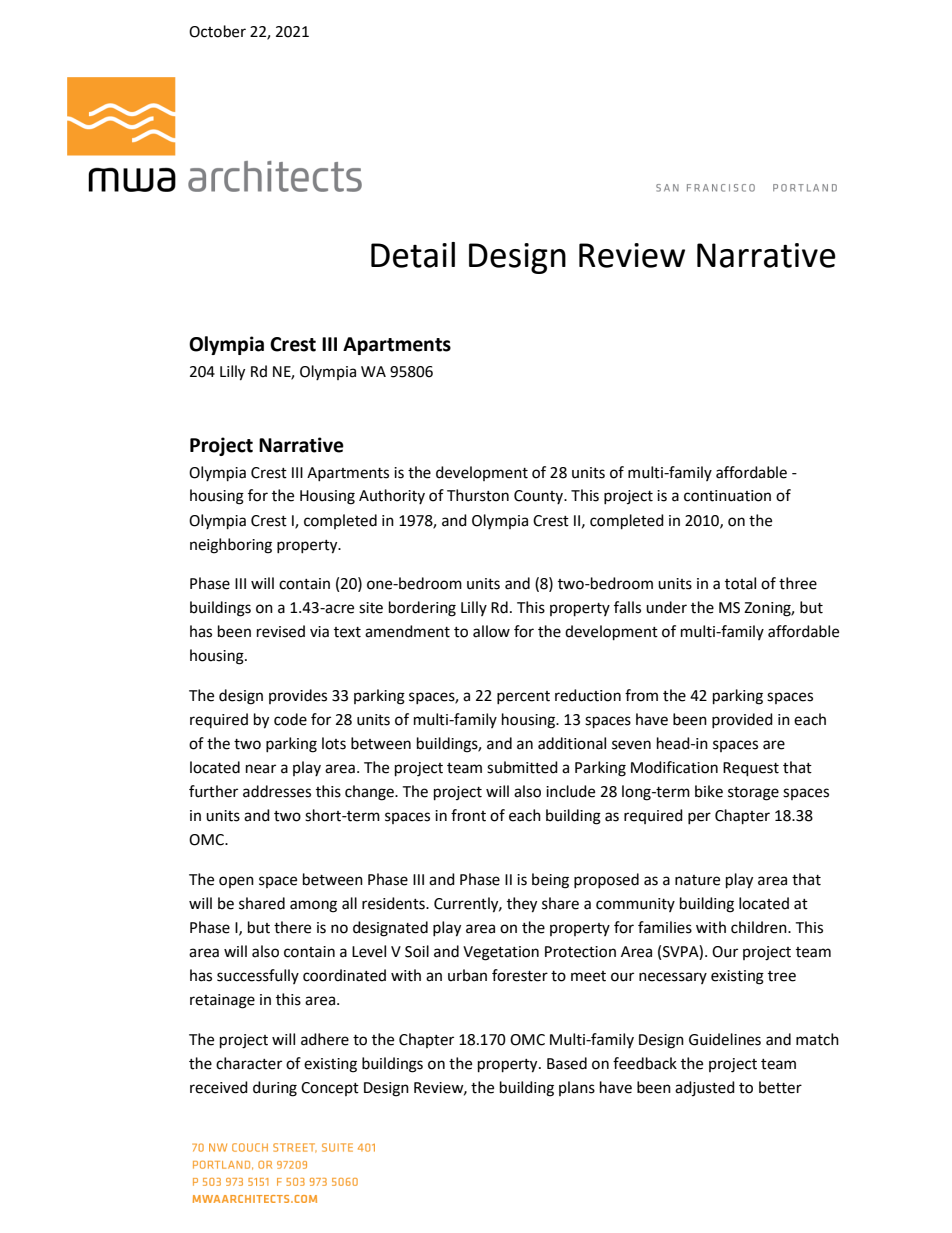 The image size is (952, 1233). Describe the element at coordinates (540, 497) in the screenshot. I see `County` at that location.
